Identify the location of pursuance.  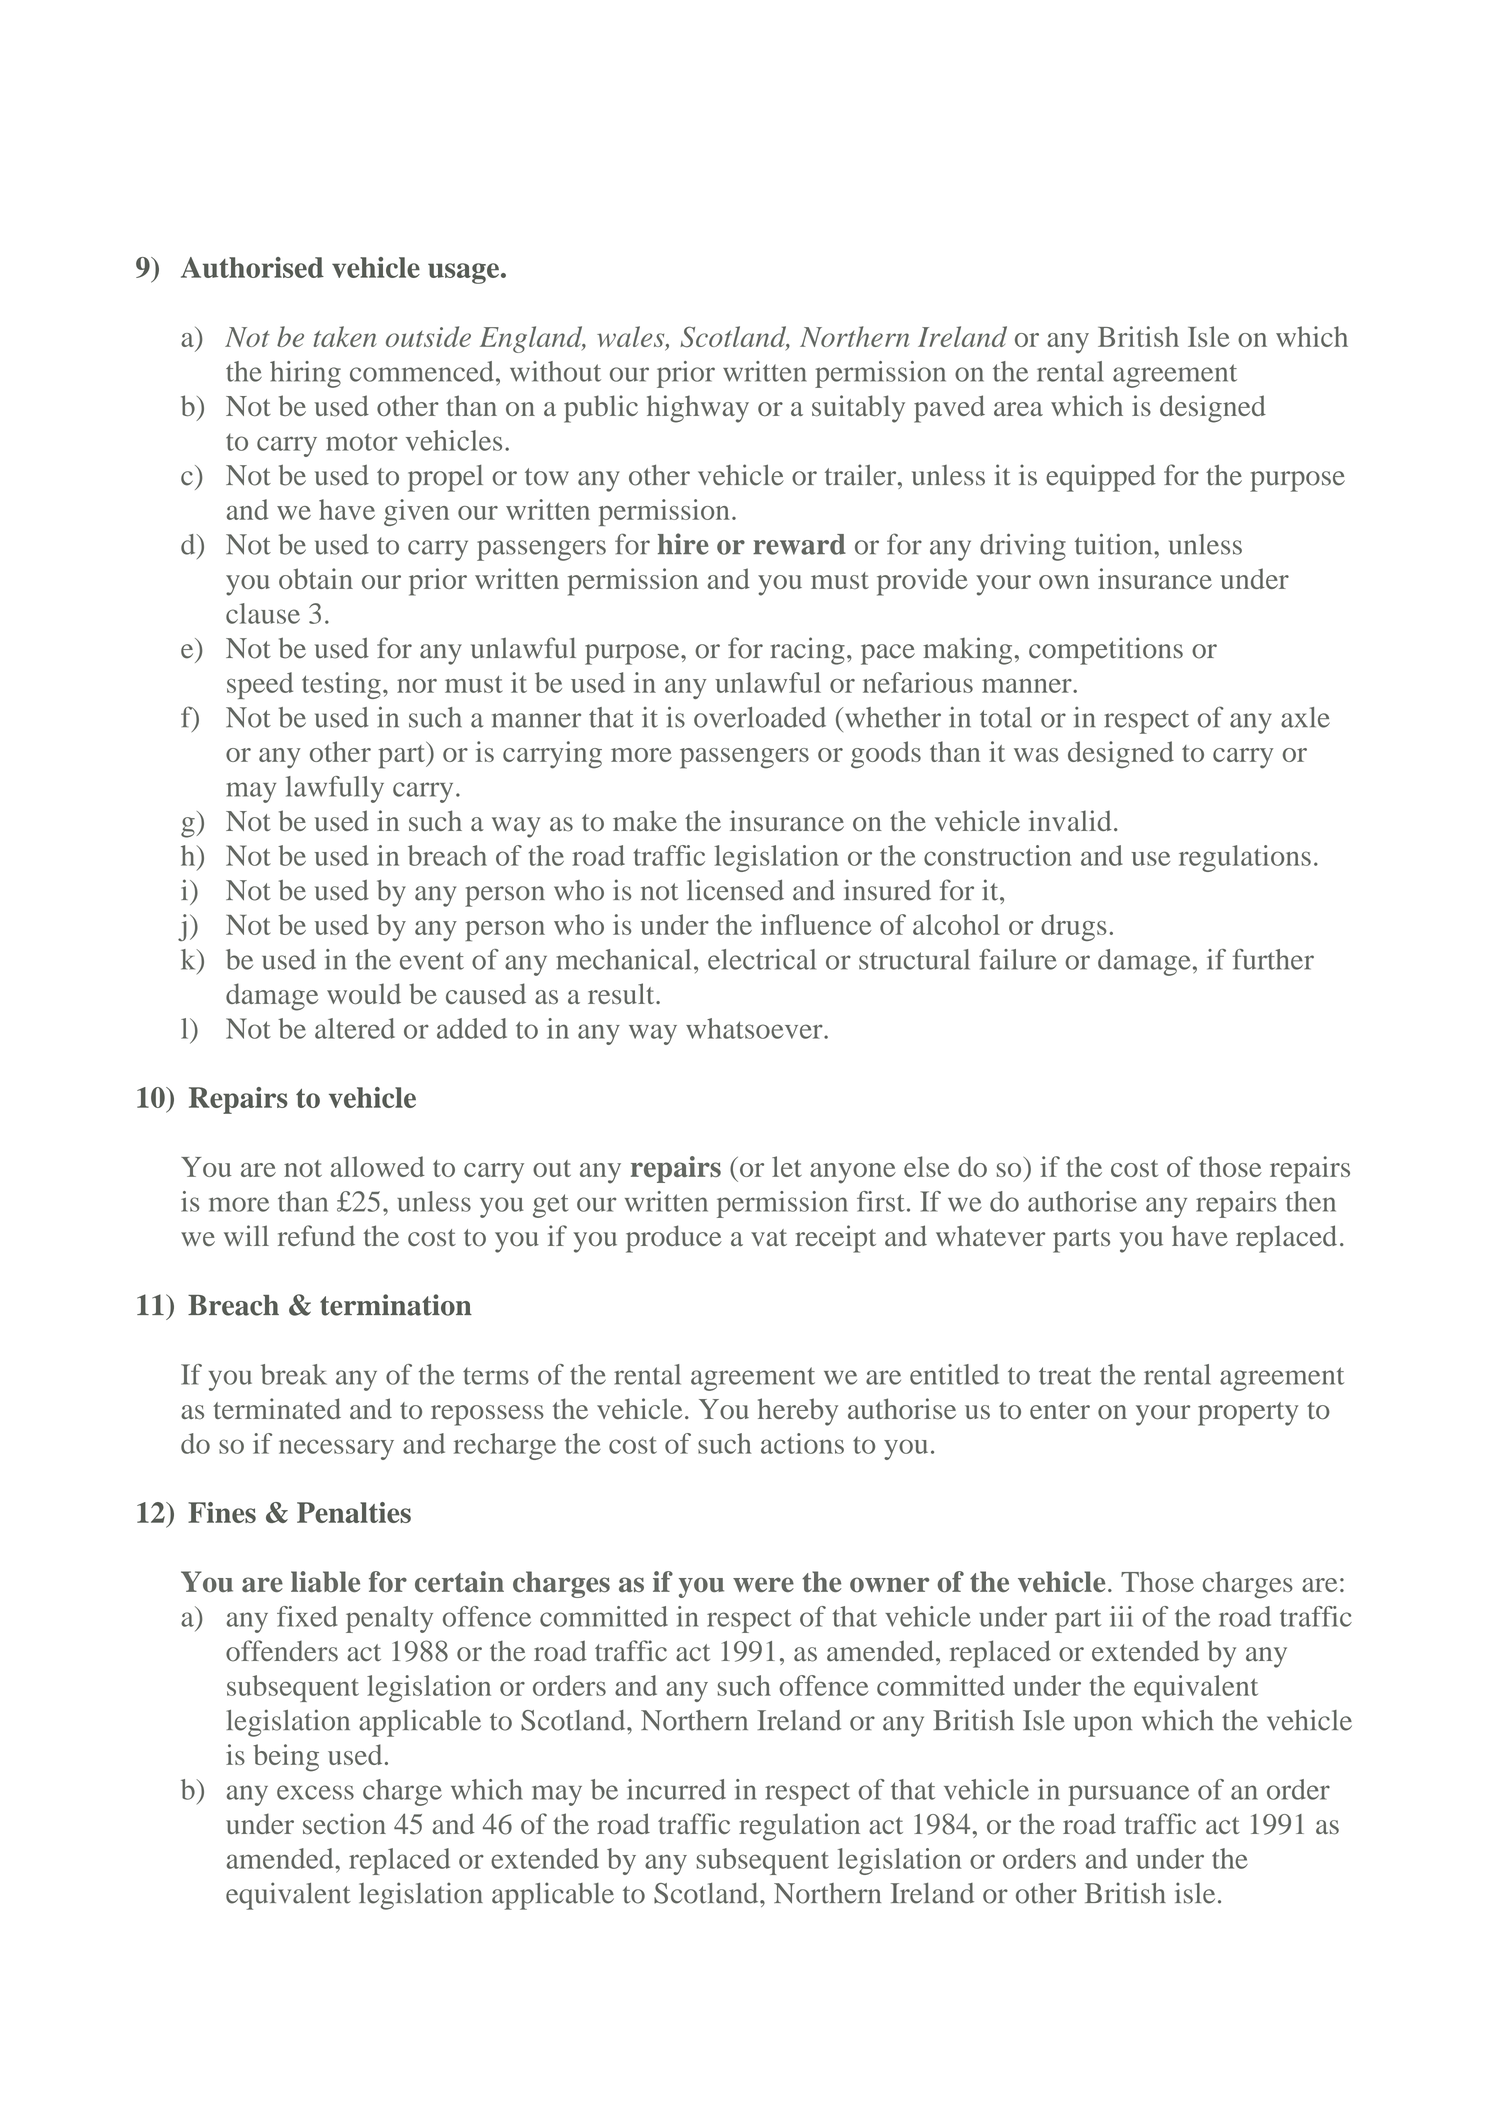
(1128, 1795).
